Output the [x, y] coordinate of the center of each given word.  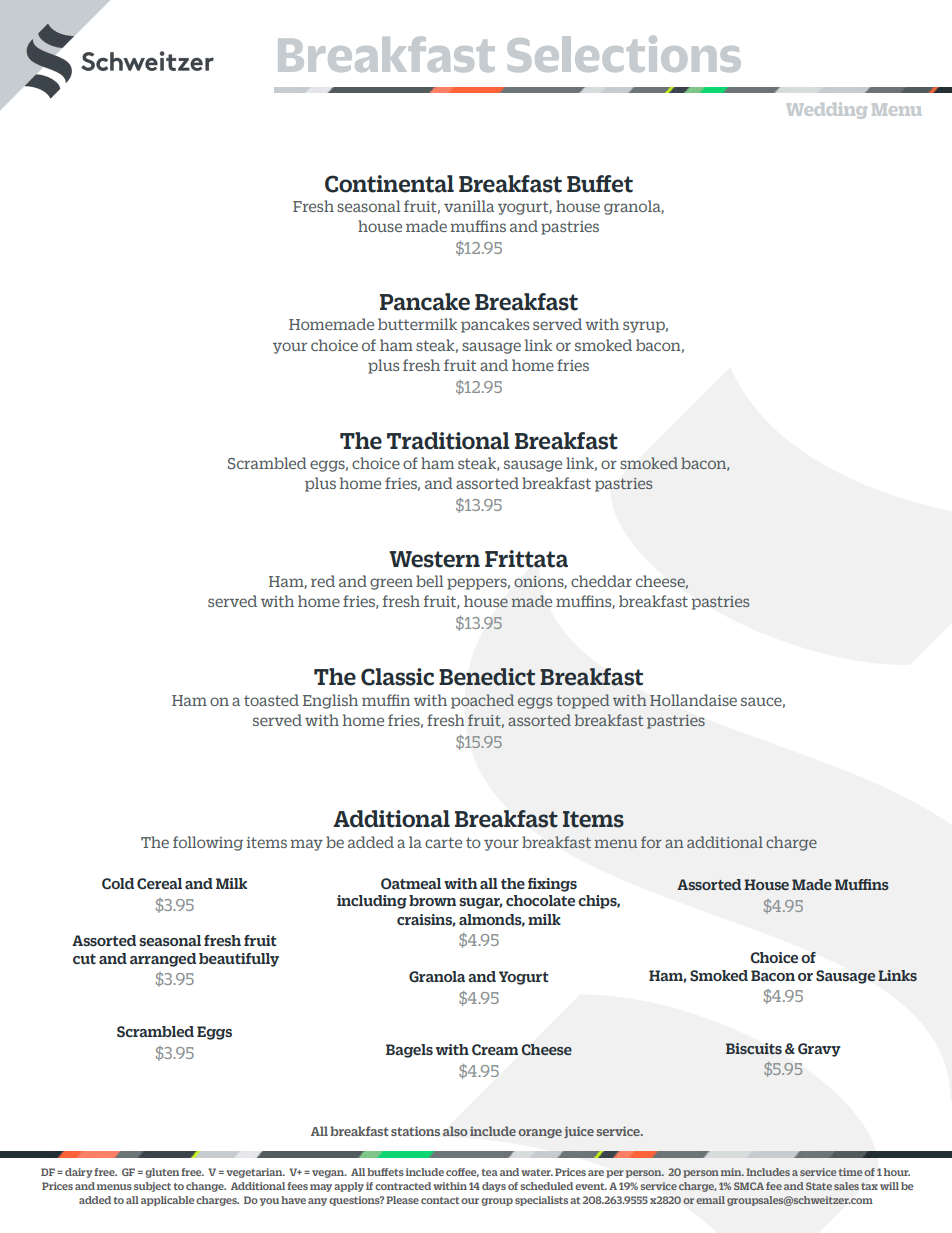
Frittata [526, 559]
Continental [389, 184]
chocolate [540, 900]
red [323, 581]
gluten [162, 1173]
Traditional [448, 441]
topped [582, 701]
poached [482, 701]
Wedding [827, 110]
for [651, 842]
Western [434, 559]
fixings [552, 885]
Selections [624, 54]
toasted [271, 700]
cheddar [601, 581]
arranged [163, 960]
